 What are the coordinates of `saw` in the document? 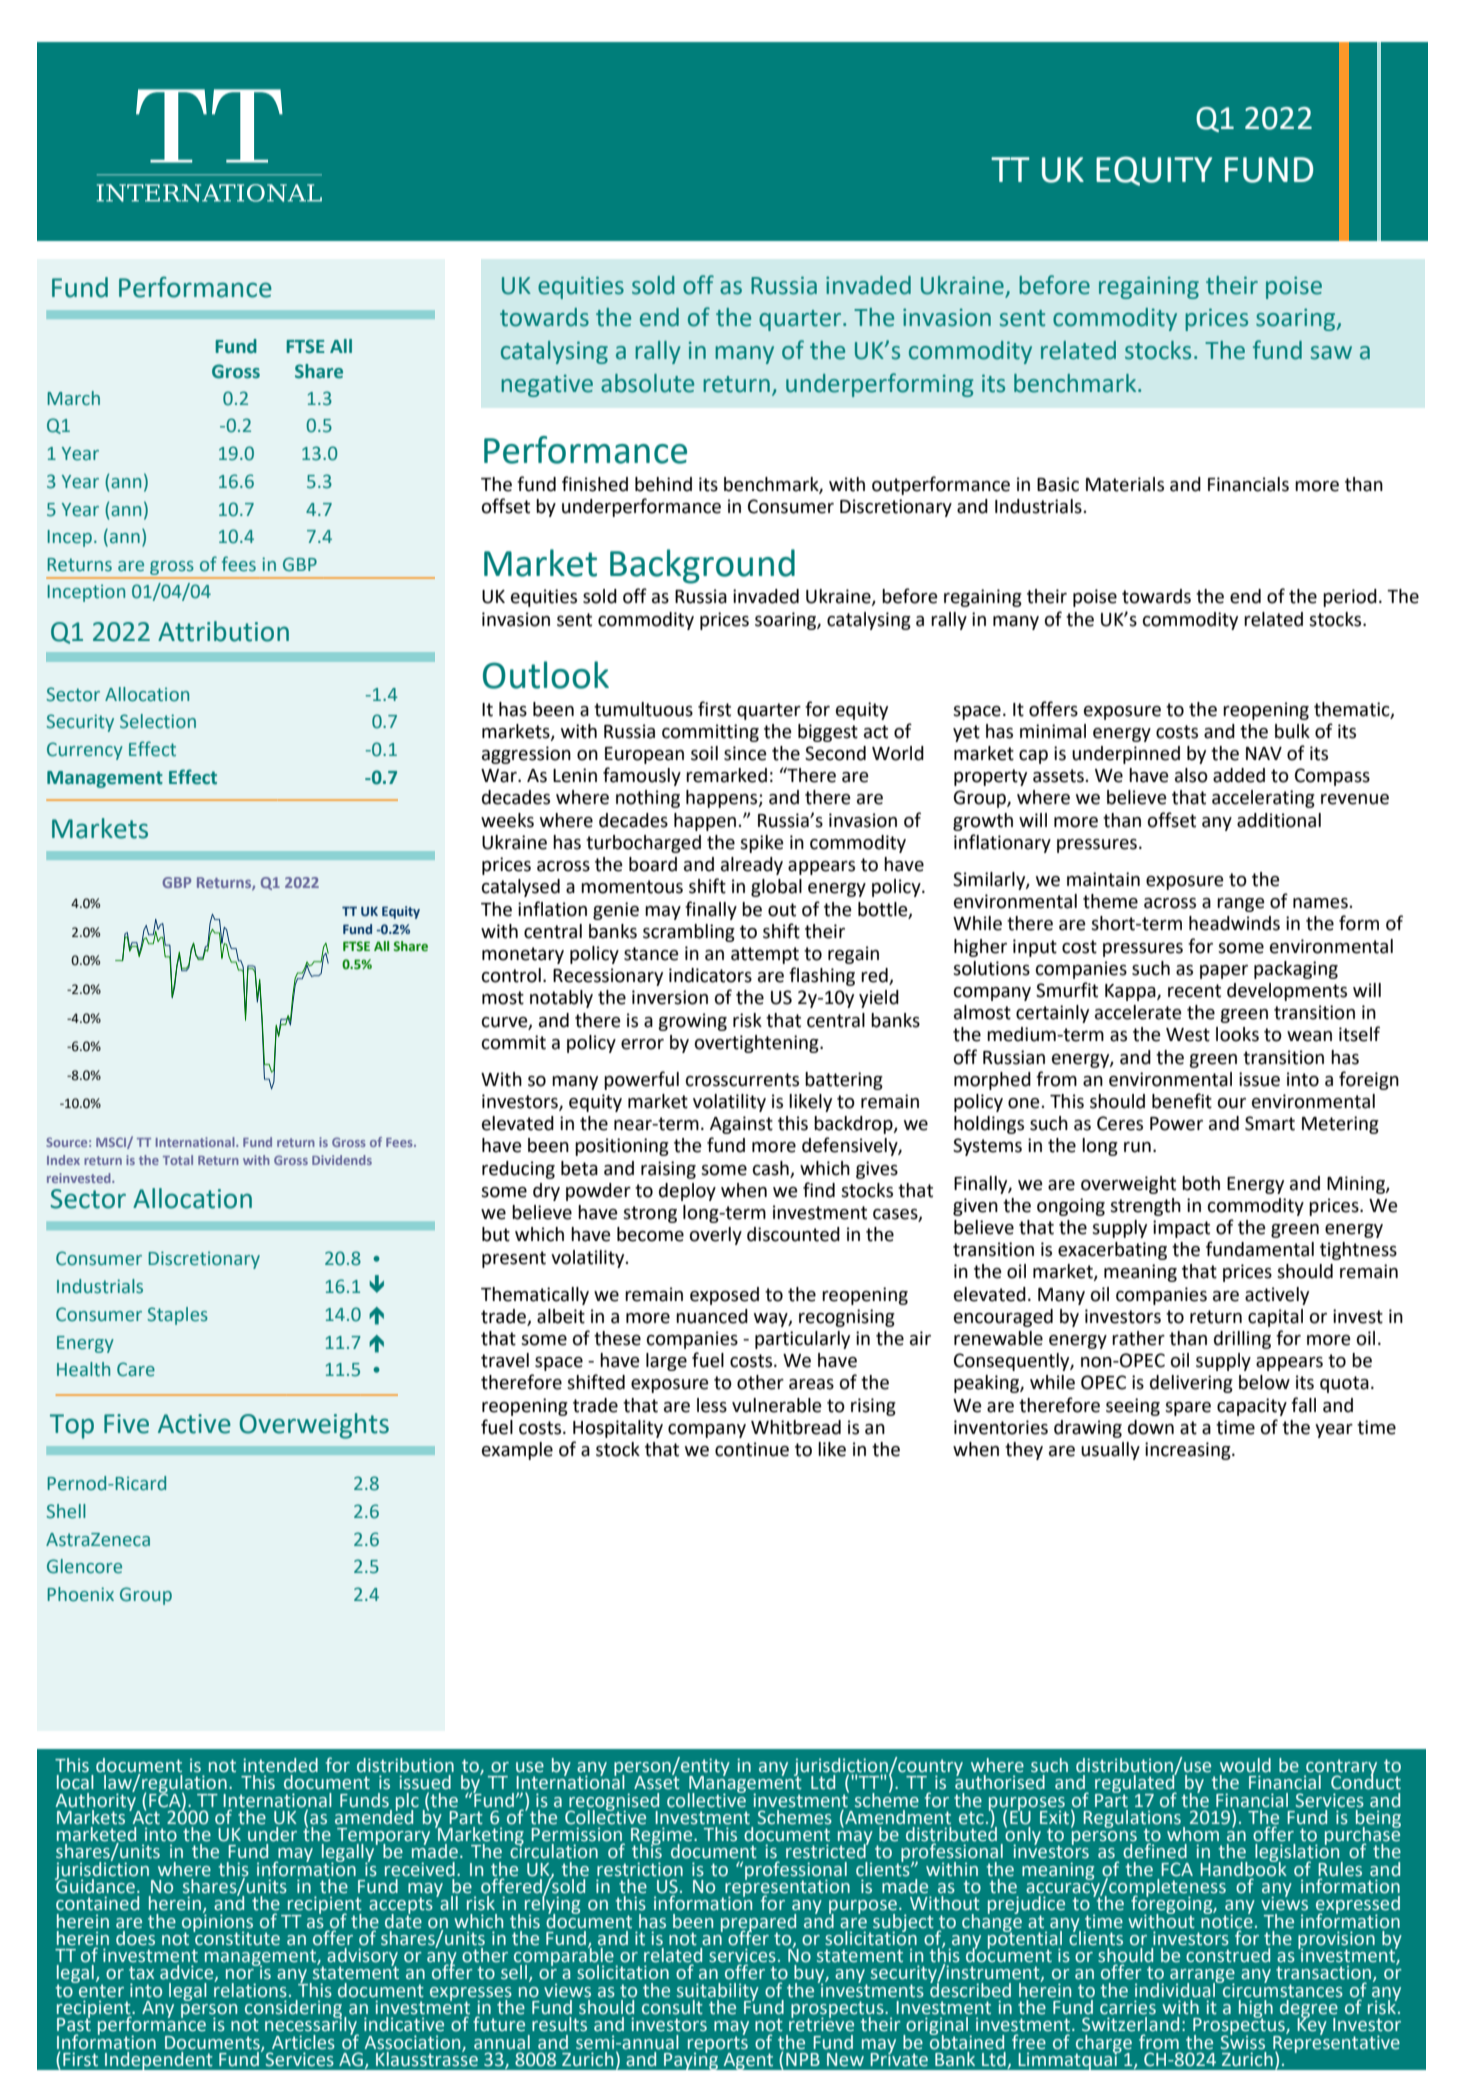 It's located at (1331, 353).
